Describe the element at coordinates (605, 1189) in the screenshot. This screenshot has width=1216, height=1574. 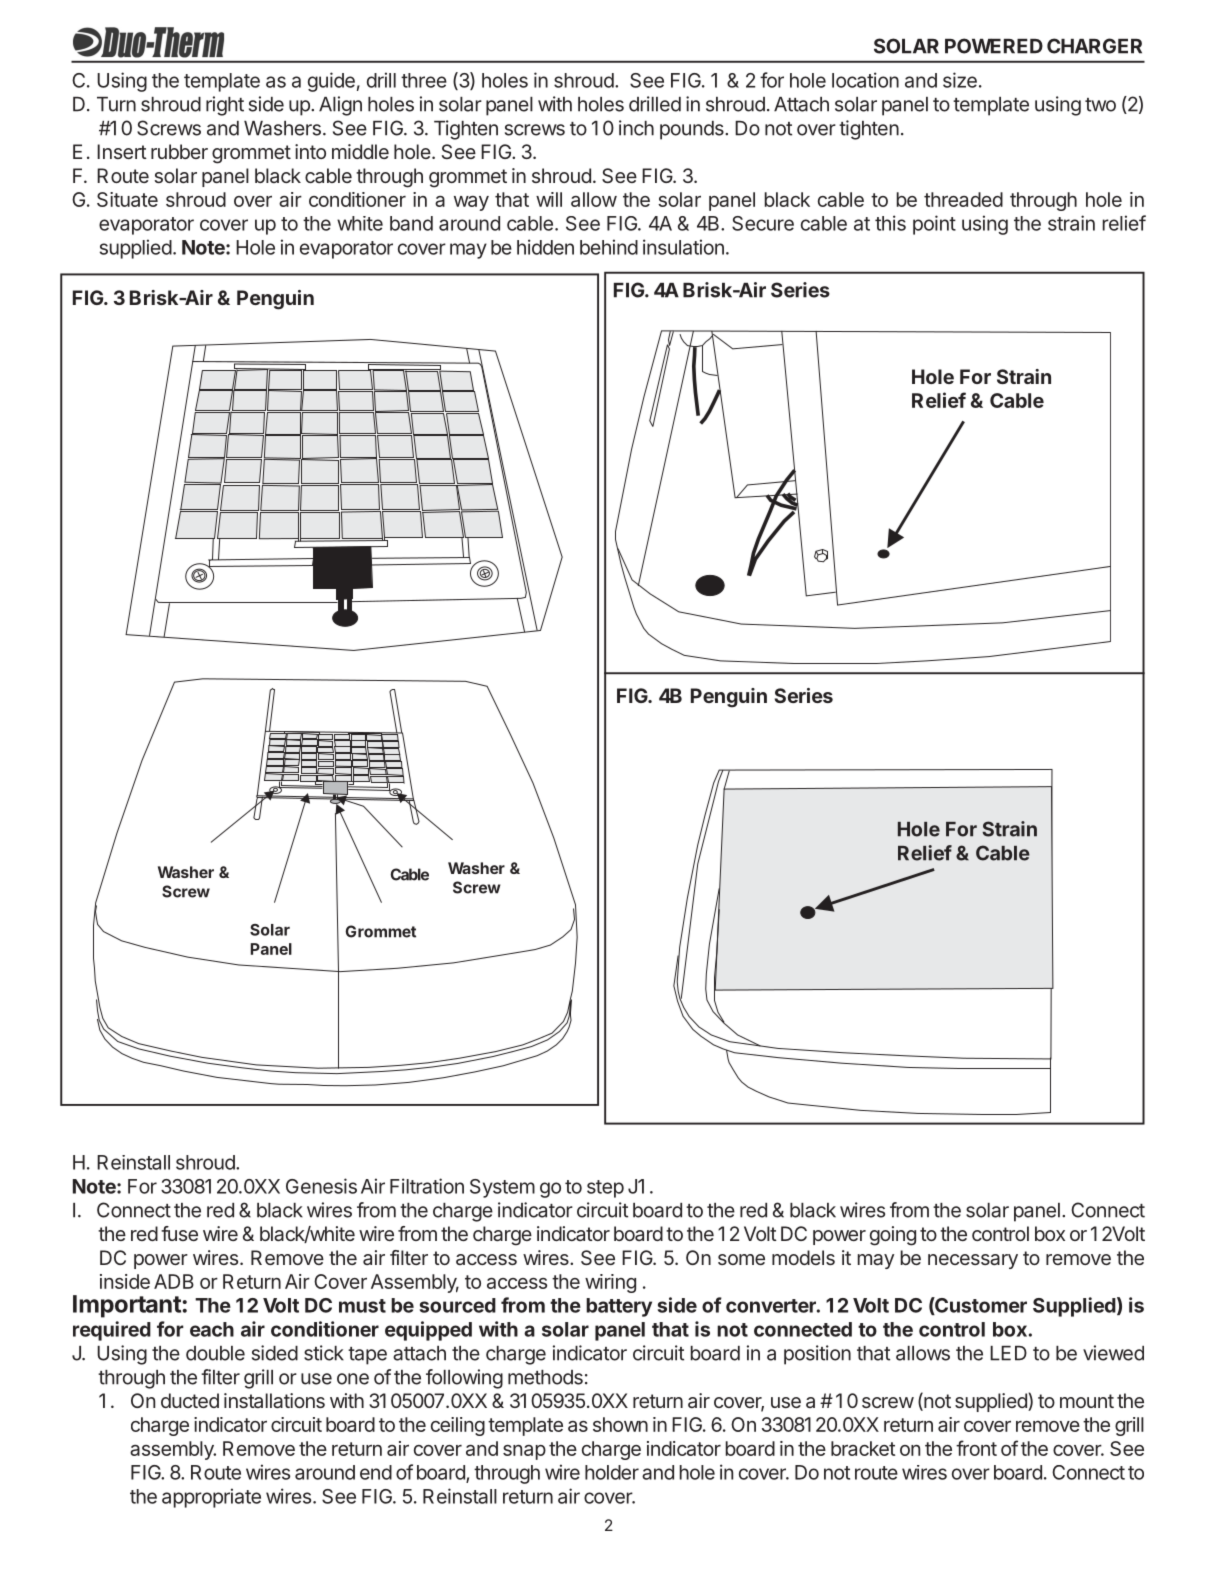
I see `step` at that location.
